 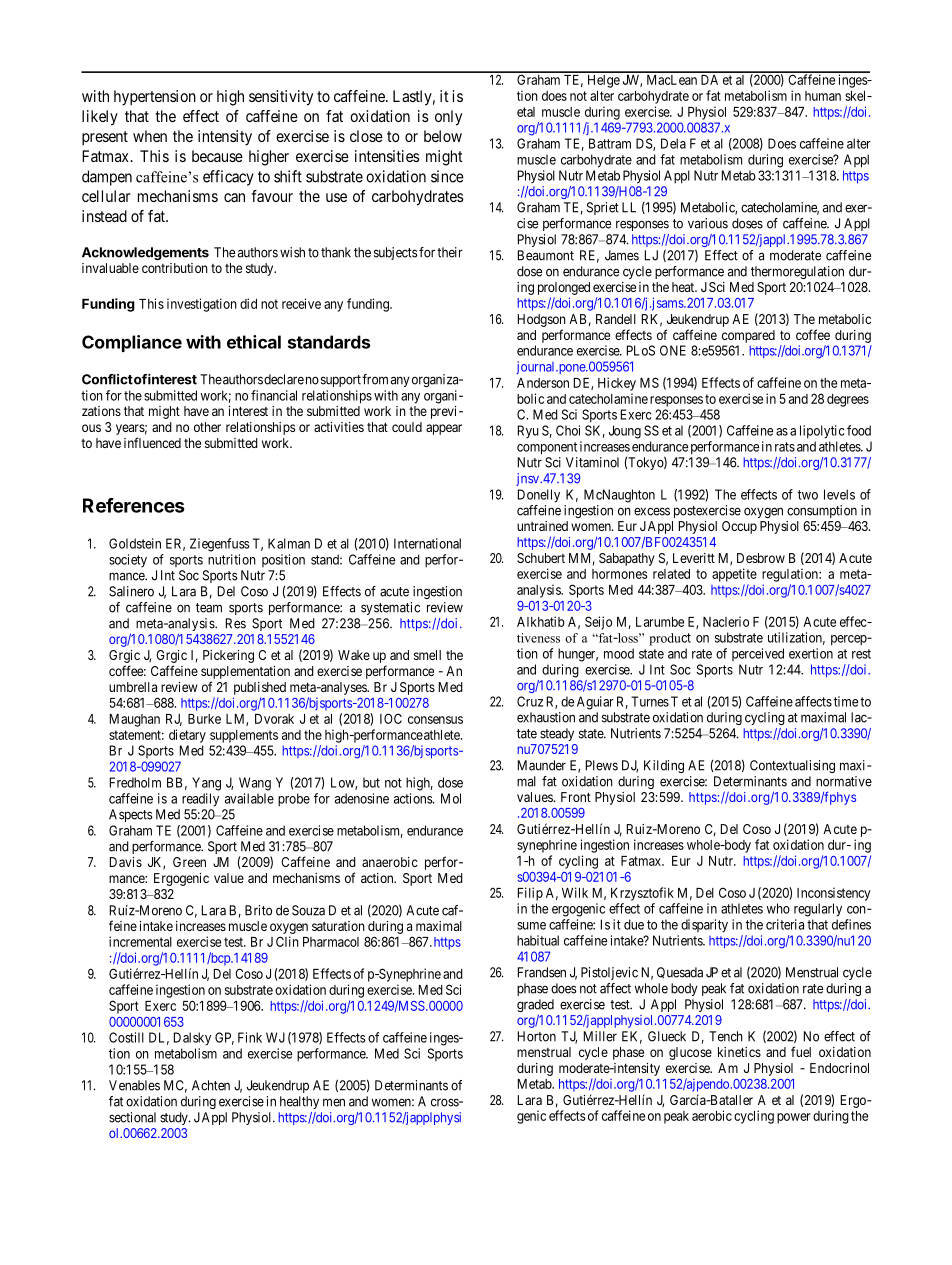 I want to click on when, so click(x=150, y=136).
